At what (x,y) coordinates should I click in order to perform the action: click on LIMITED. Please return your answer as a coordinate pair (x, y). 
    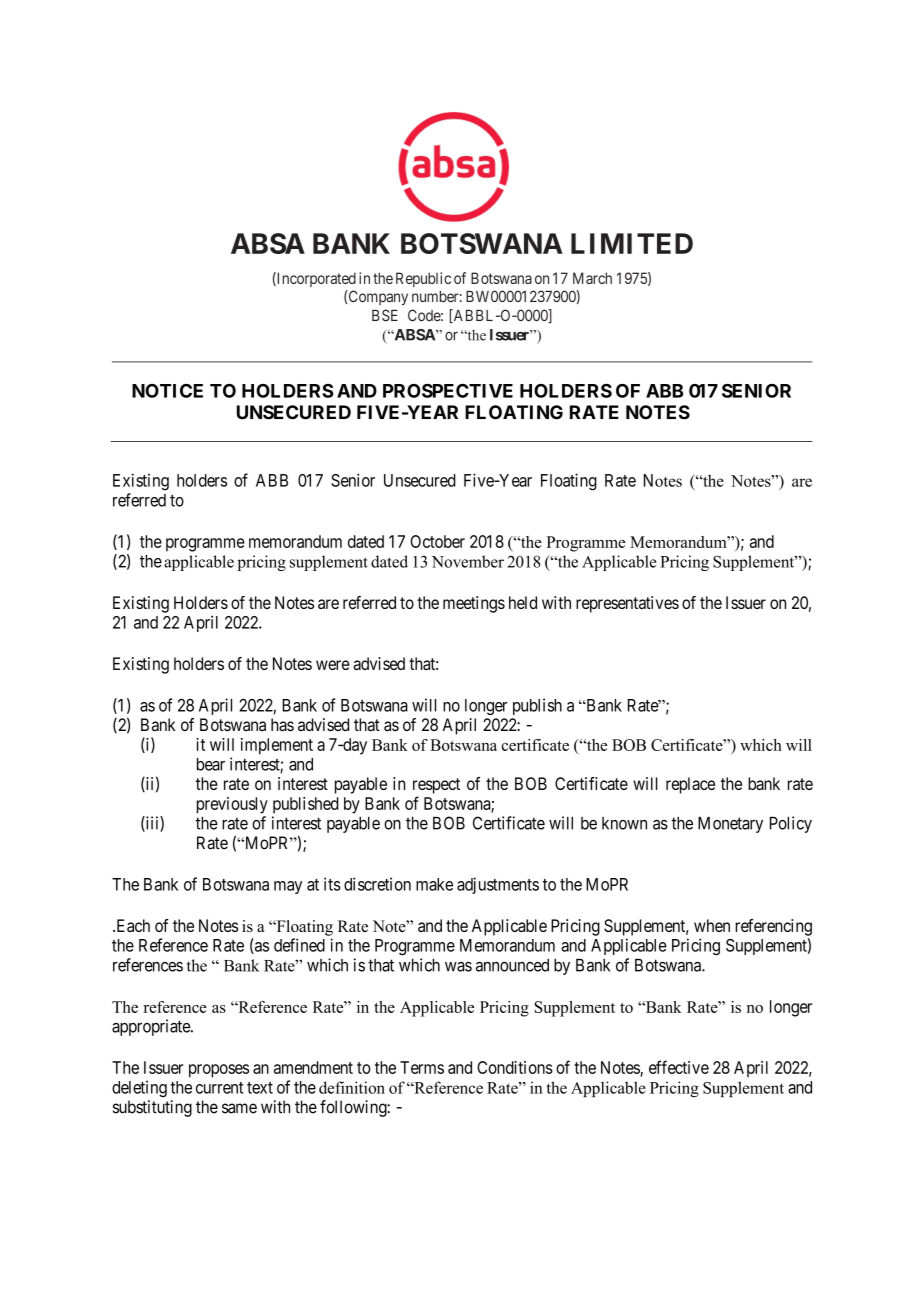
    Looking at the image, I should click on (632, 243).
